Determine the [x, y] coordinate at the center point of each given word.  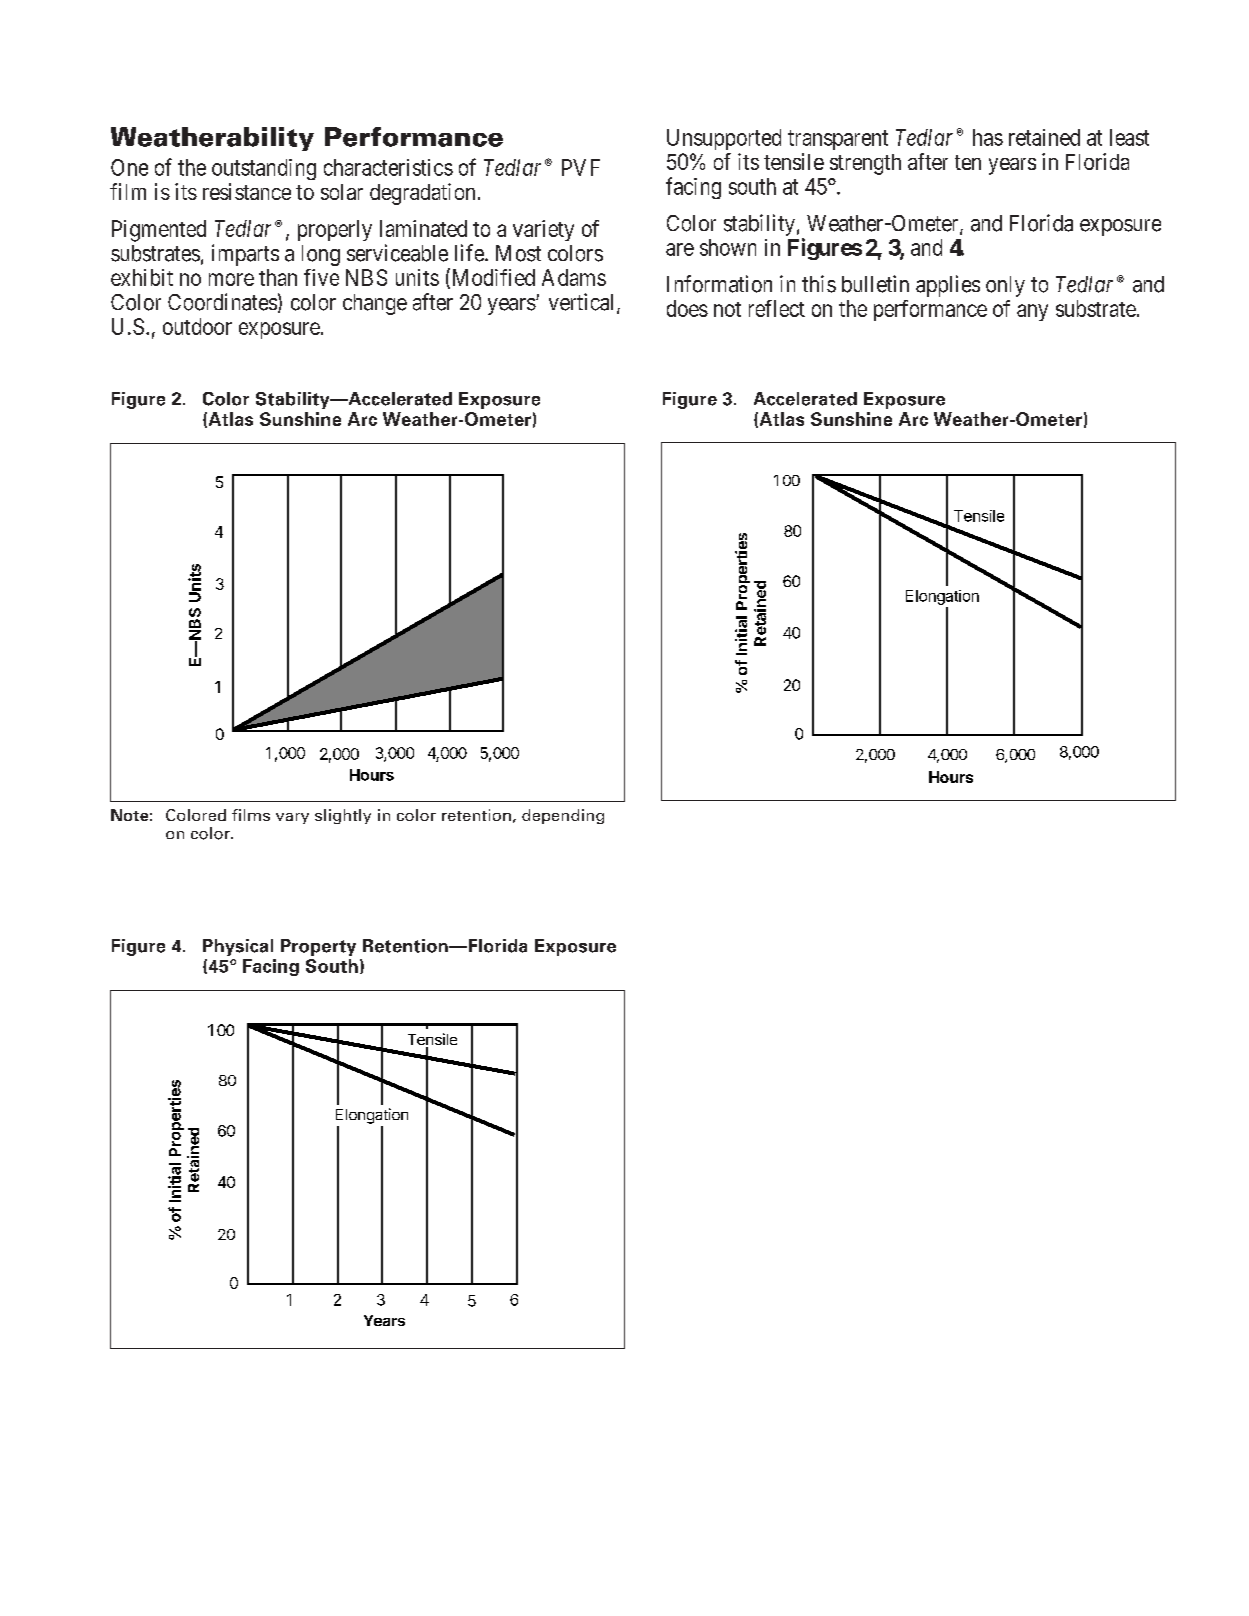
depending [563, 816]
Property [318, 947]
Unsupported [724, 139]
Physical [238, 947]
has [988, 137]
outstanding [264, 169]
